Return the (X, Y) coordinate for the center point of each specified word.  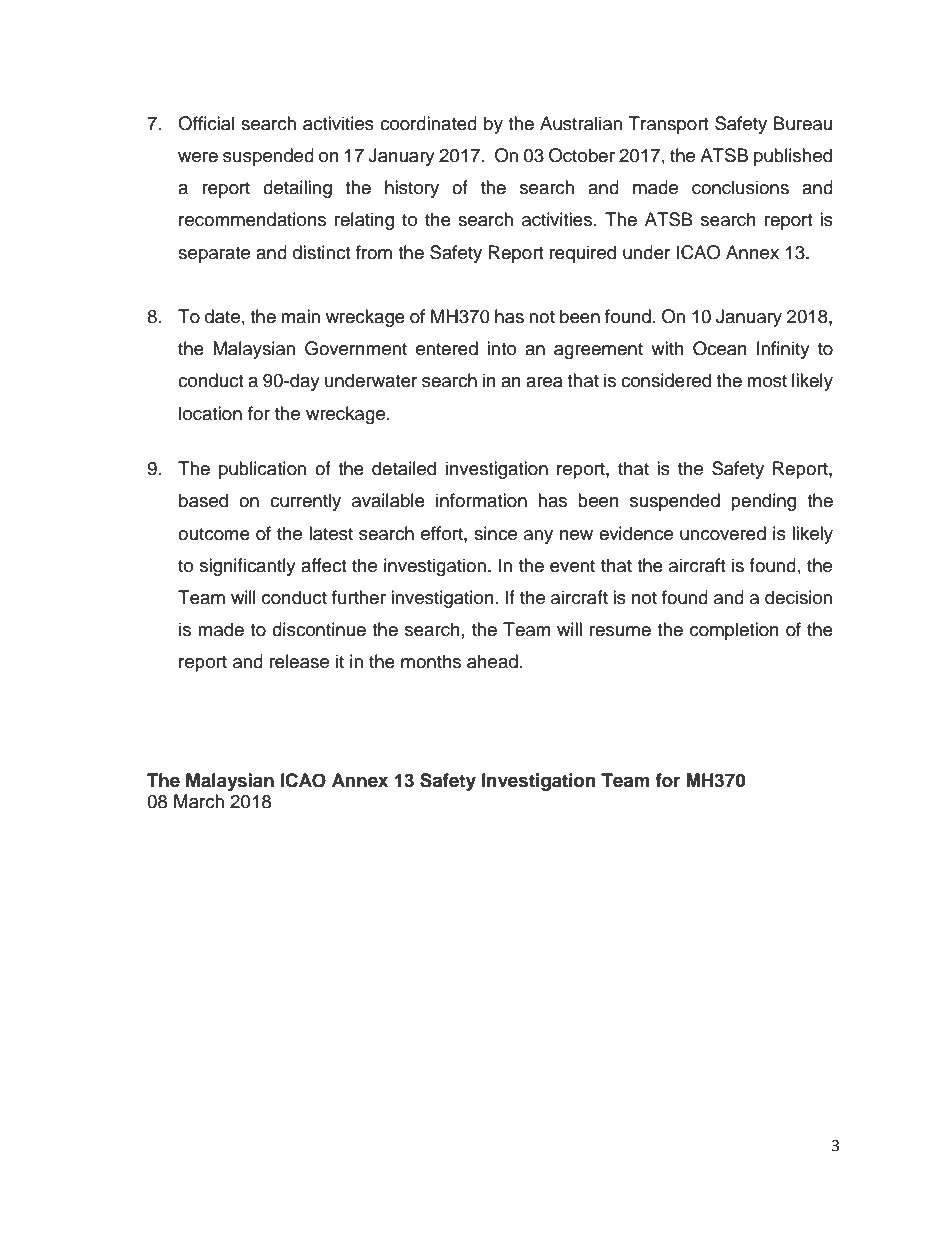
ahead (492, 661)
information (481, 500)
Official (206, 123)
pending (763, 502)
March (199, 801)
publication (262, 470)
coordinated (428, 123)
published (793, 157)
